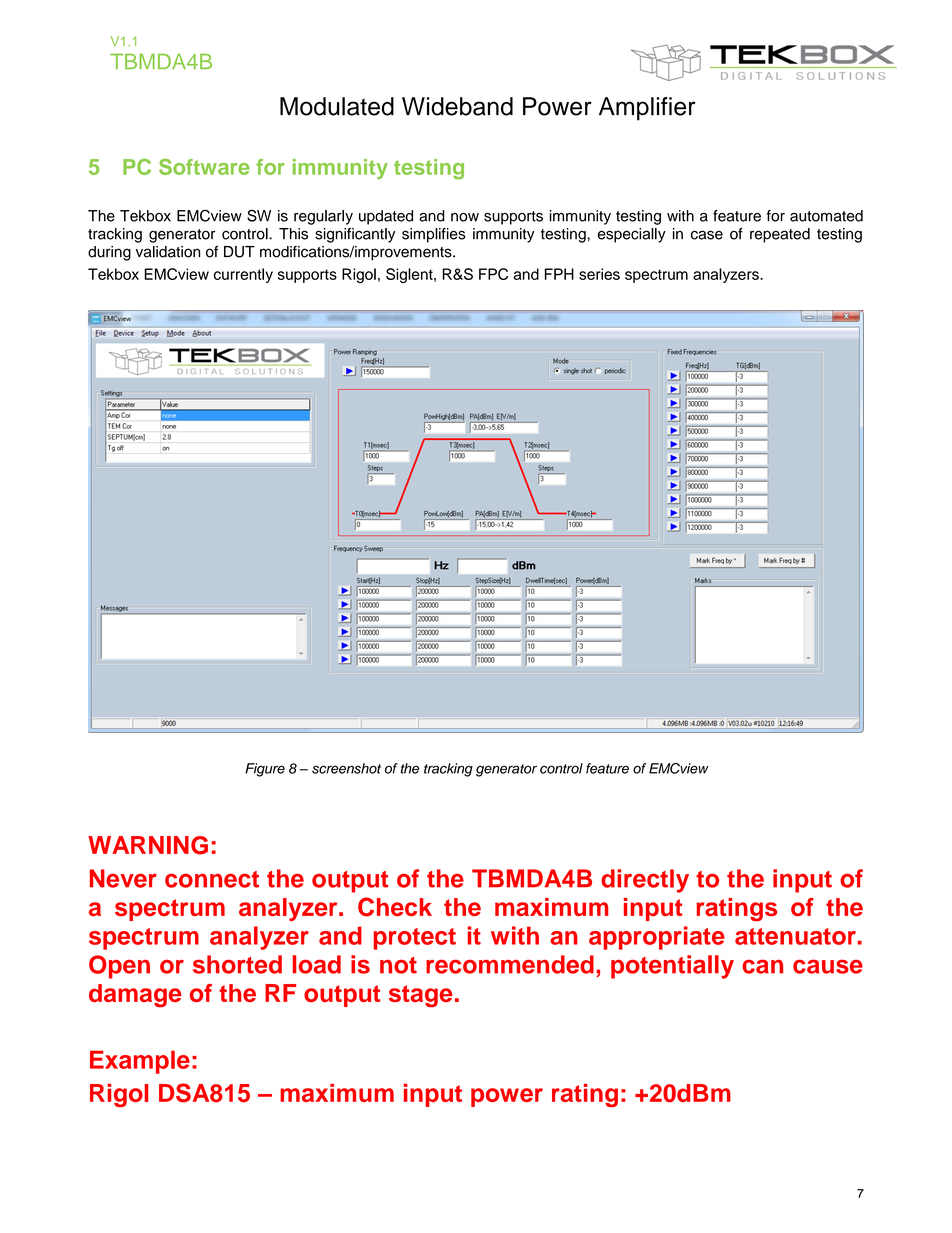  What do you see at coordinates (265, 770) in the screenshot?
I see `Figure` at bounding box center [265, 770].
